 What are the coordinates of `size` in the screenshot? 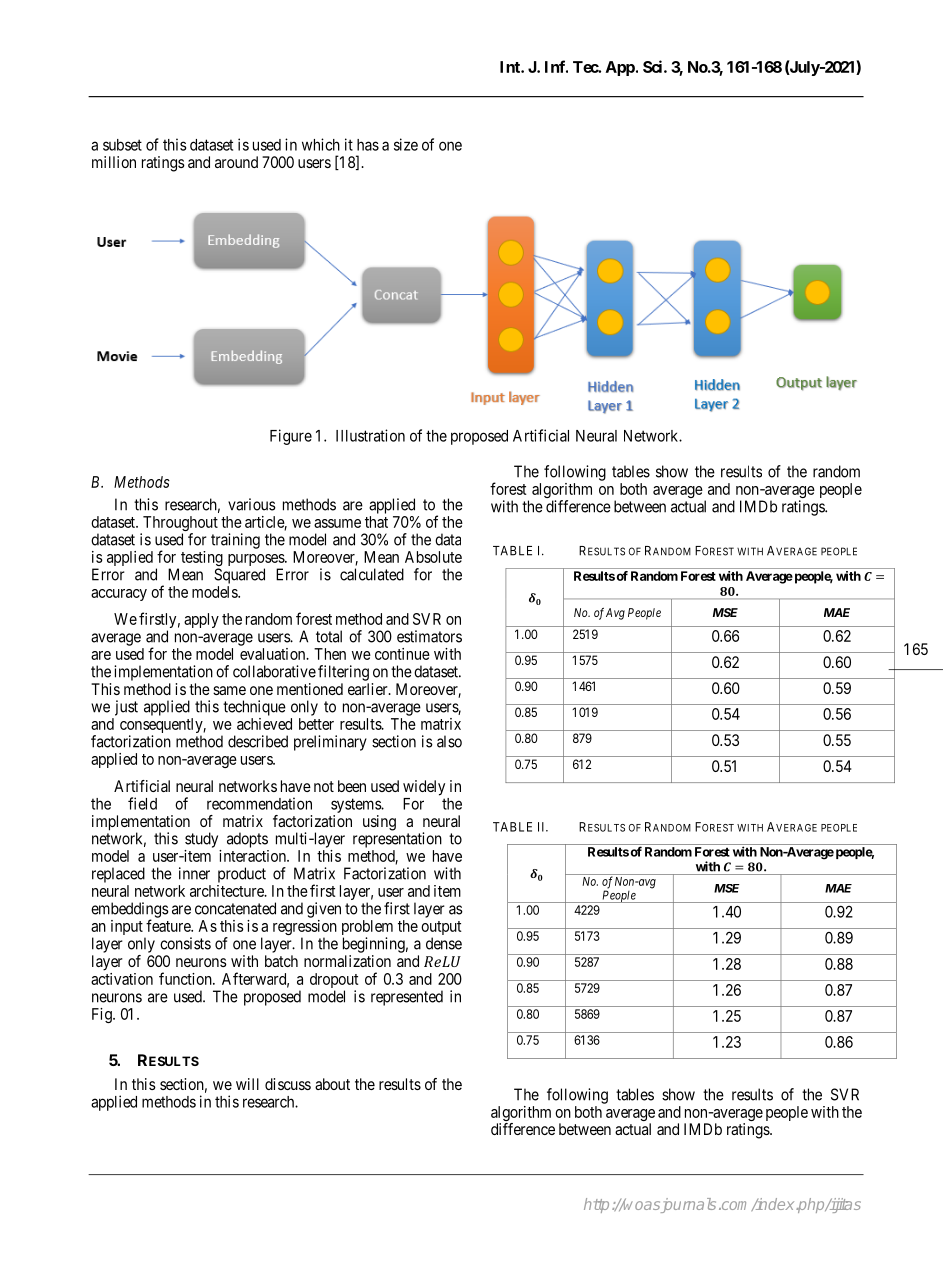 It's located at (406, 144).
